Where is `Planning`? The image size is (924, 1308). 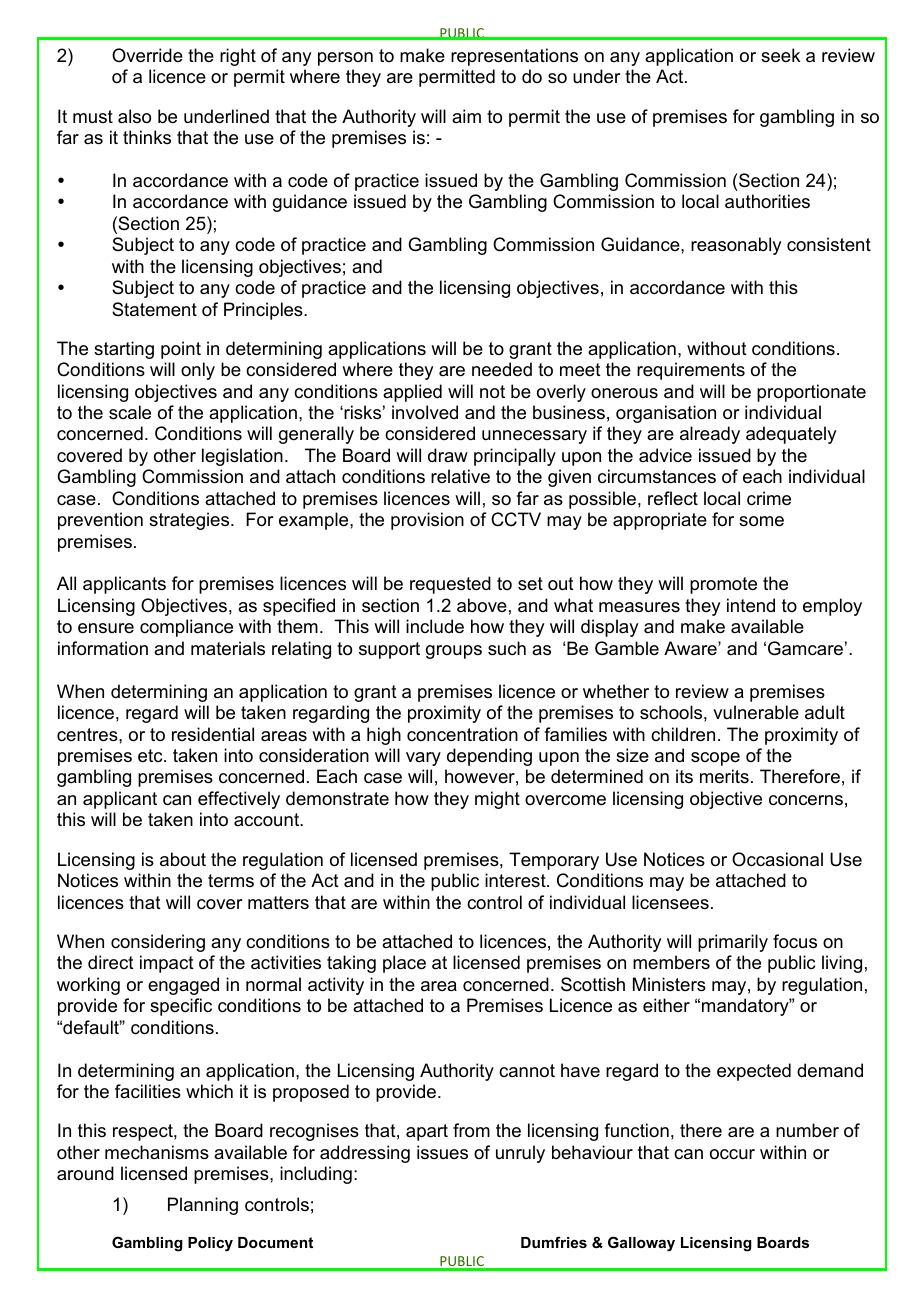
Planning is located at coordinates (203, 1206).
